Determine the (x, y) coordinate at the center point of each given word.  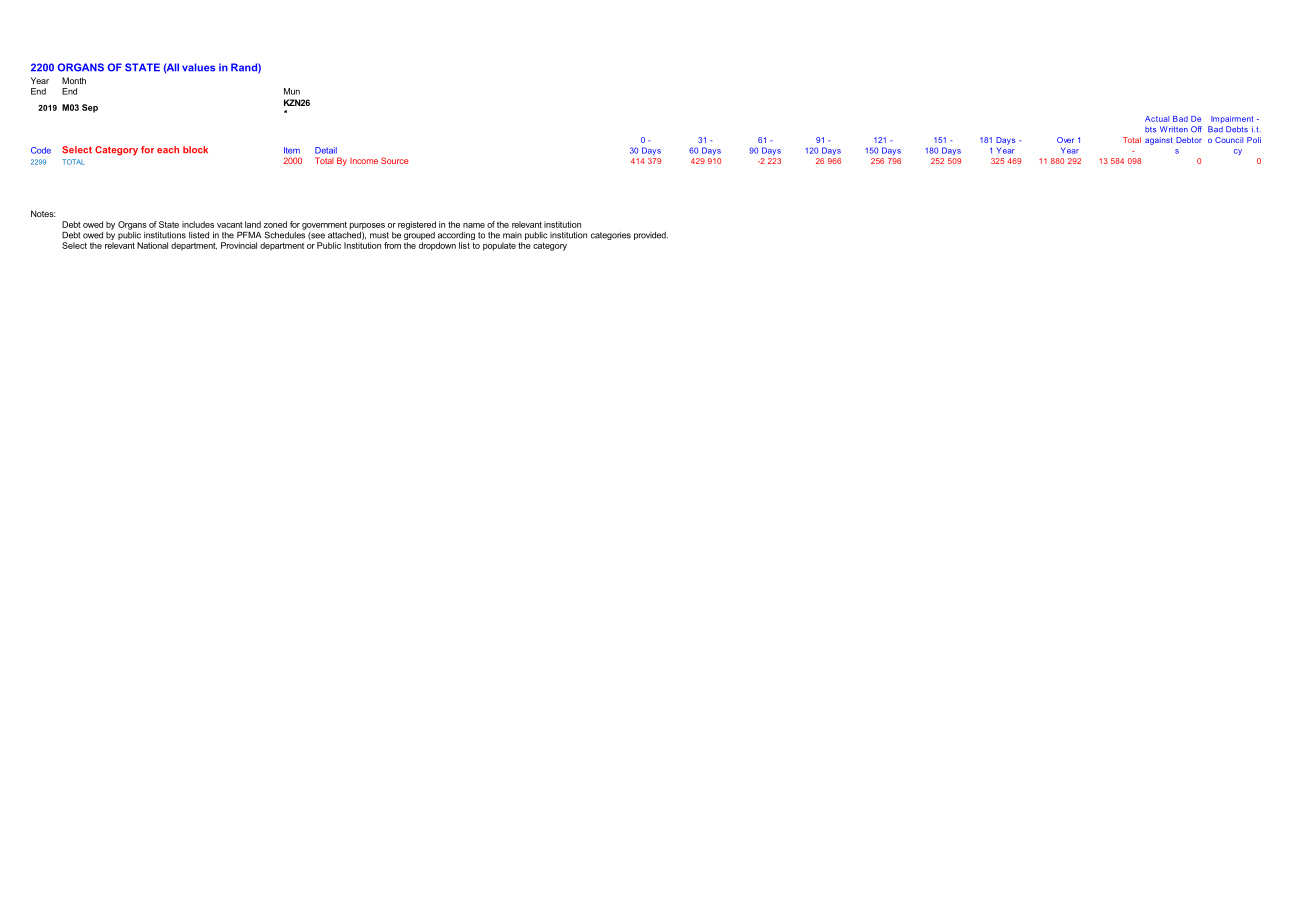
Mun (292, 91)
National (152, 245)
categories (611, 236)
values (198, 67)
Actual (1157, 119)
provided (651, 236)
